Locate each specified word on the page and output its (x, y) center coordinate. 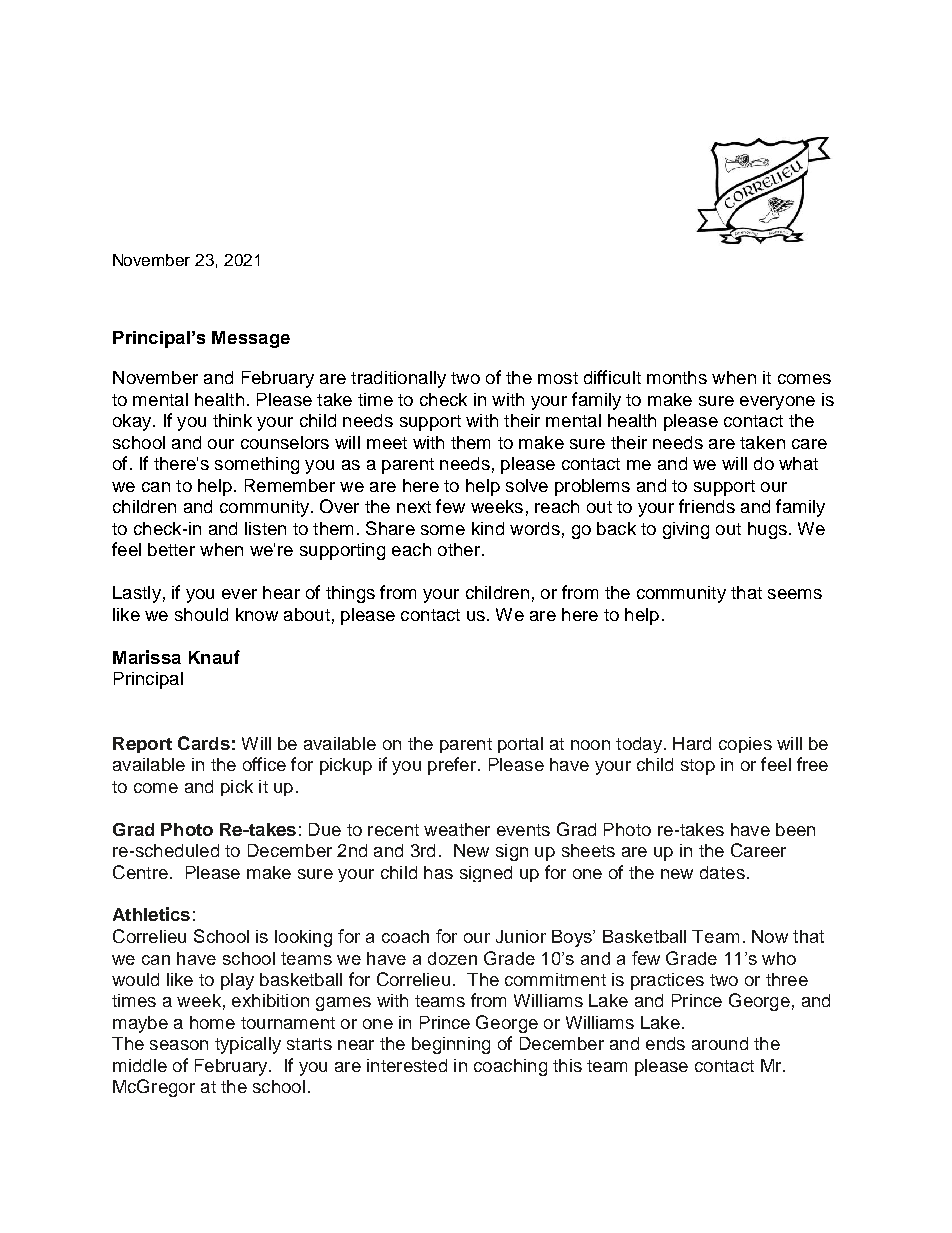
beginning (451, 1045)
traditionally (398, 379)
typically (248, 1045)
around (720, 1043)
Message (251, 339)
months (677, 377)
